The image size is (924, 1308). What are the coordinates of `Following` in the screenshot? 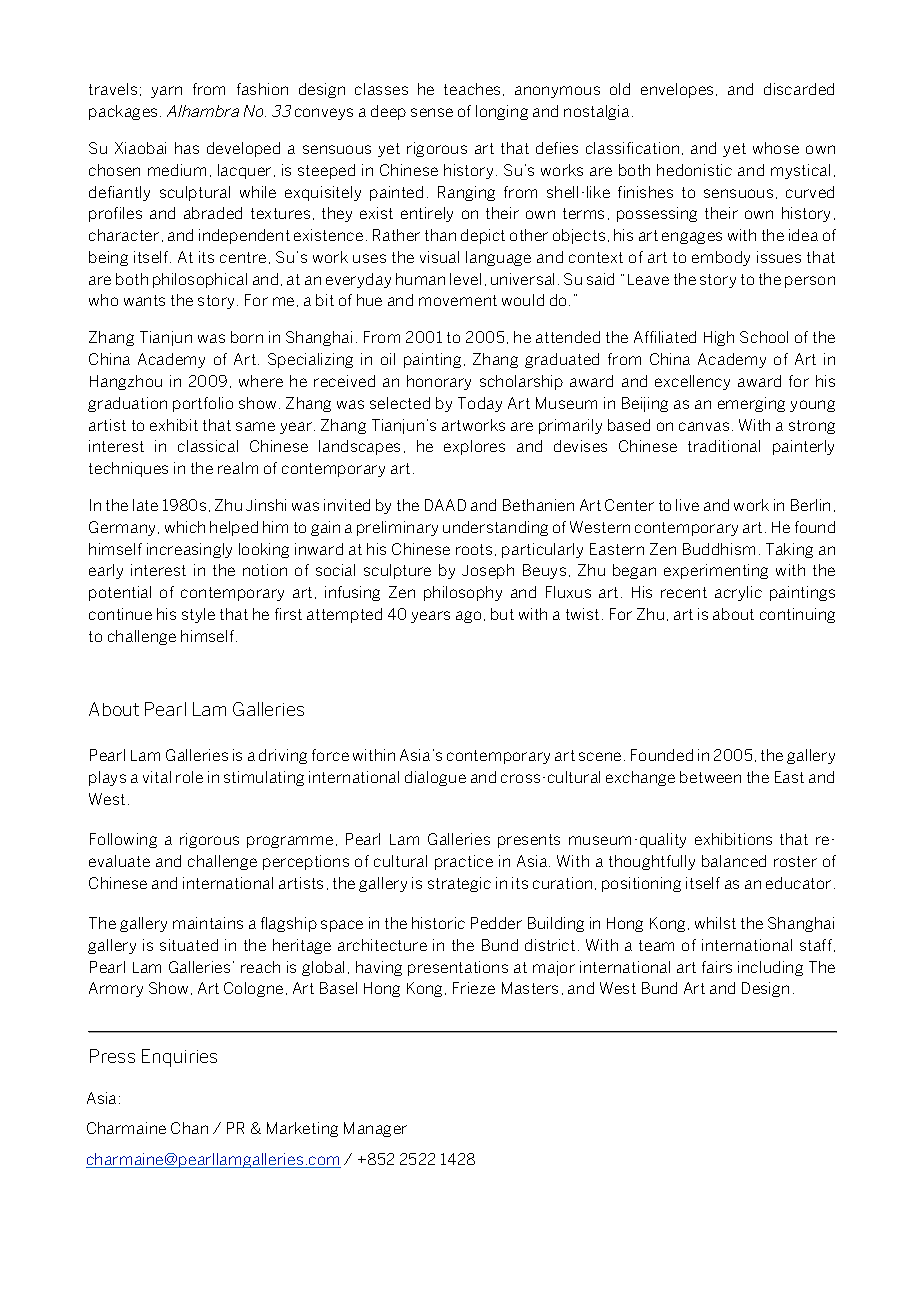 It's located at (123, 840).
